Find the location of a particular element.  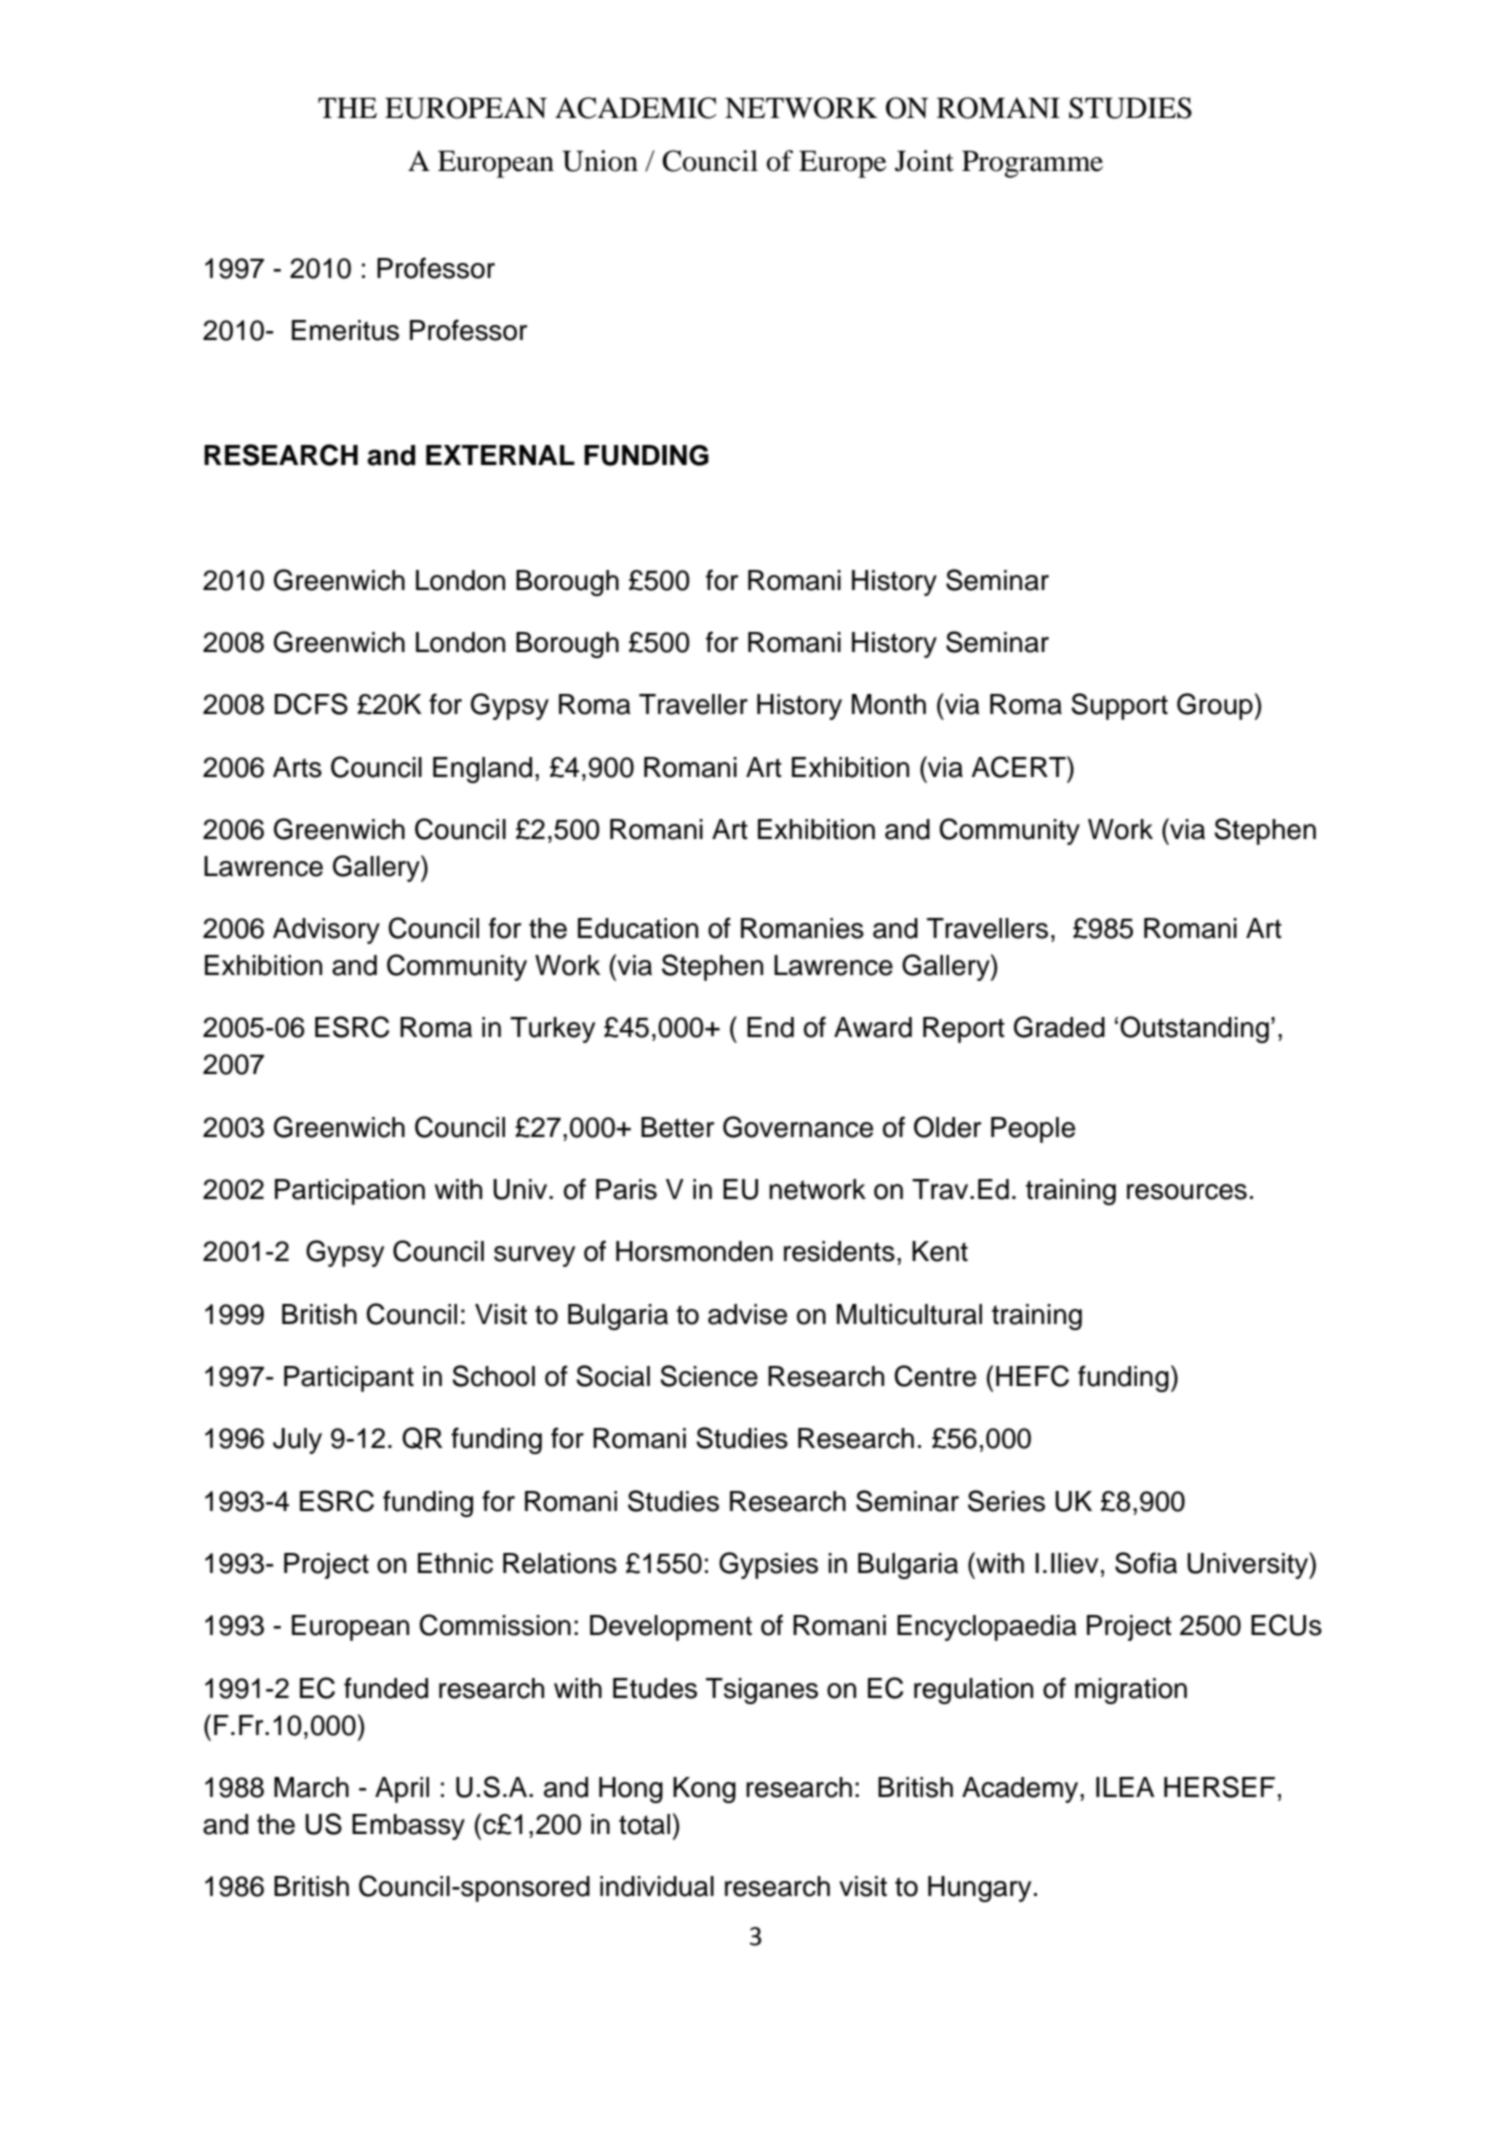

ACADEMIC is located at coordinates (636, 108).
